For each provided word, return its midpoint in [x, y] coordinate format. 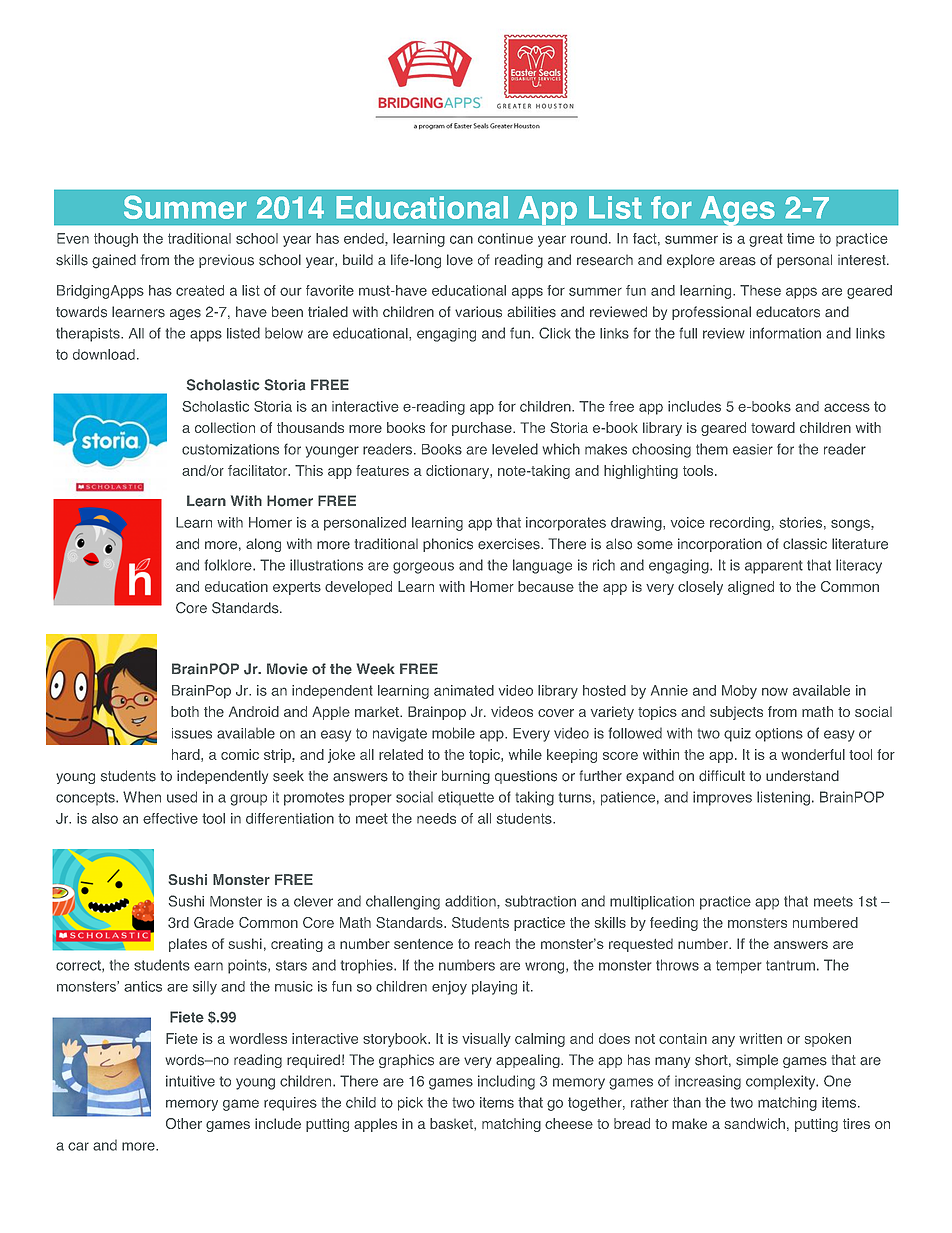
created [200, 290]
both [185, 711]
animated [464, 690]
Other [184, 1123]
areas [737, 261]
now [775, 691]
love [460, 260]
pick [410, 1104]
